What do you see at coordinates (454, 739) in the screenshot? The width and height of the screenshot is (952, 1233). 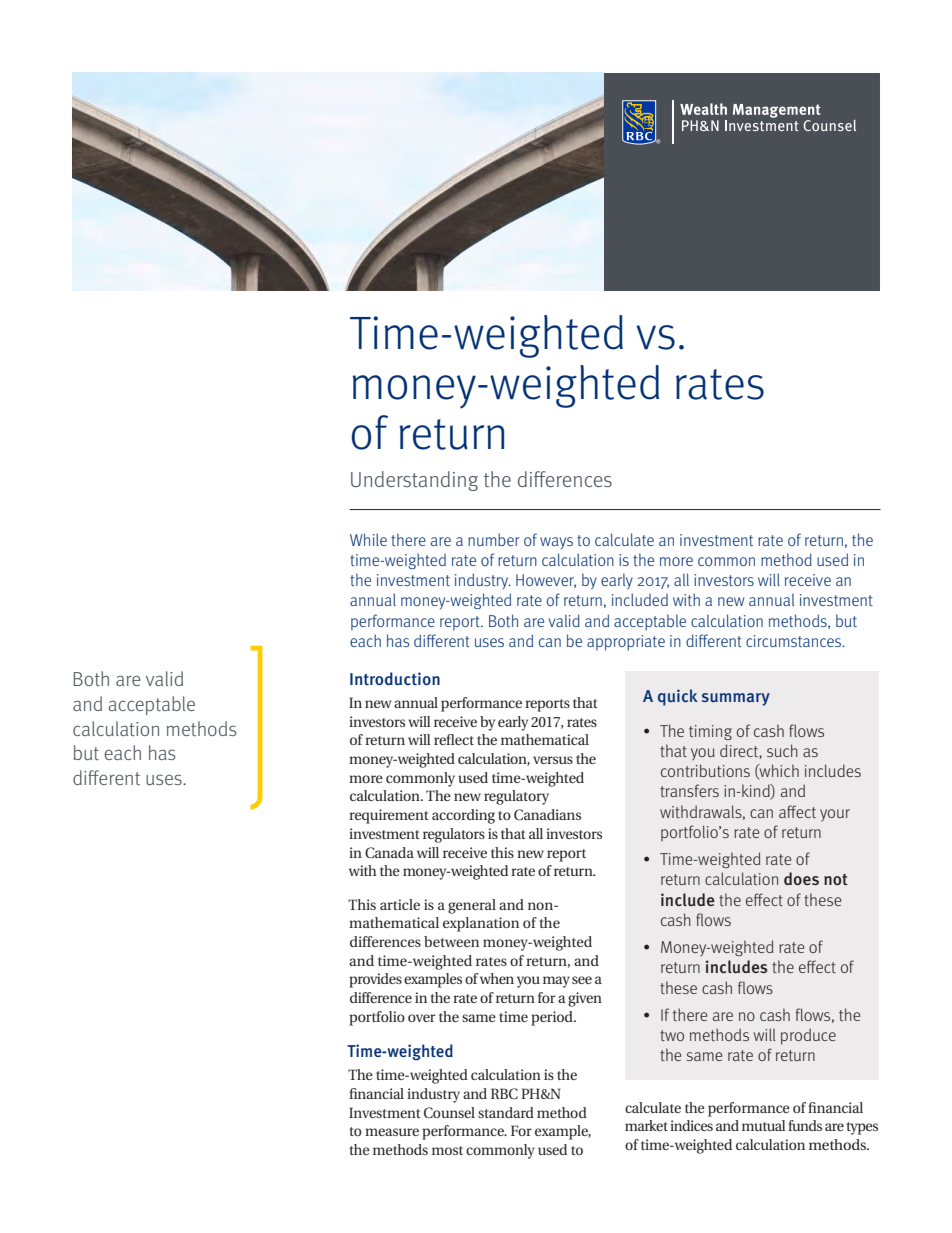 I see `reflect` at bounding box center [454, 739].
